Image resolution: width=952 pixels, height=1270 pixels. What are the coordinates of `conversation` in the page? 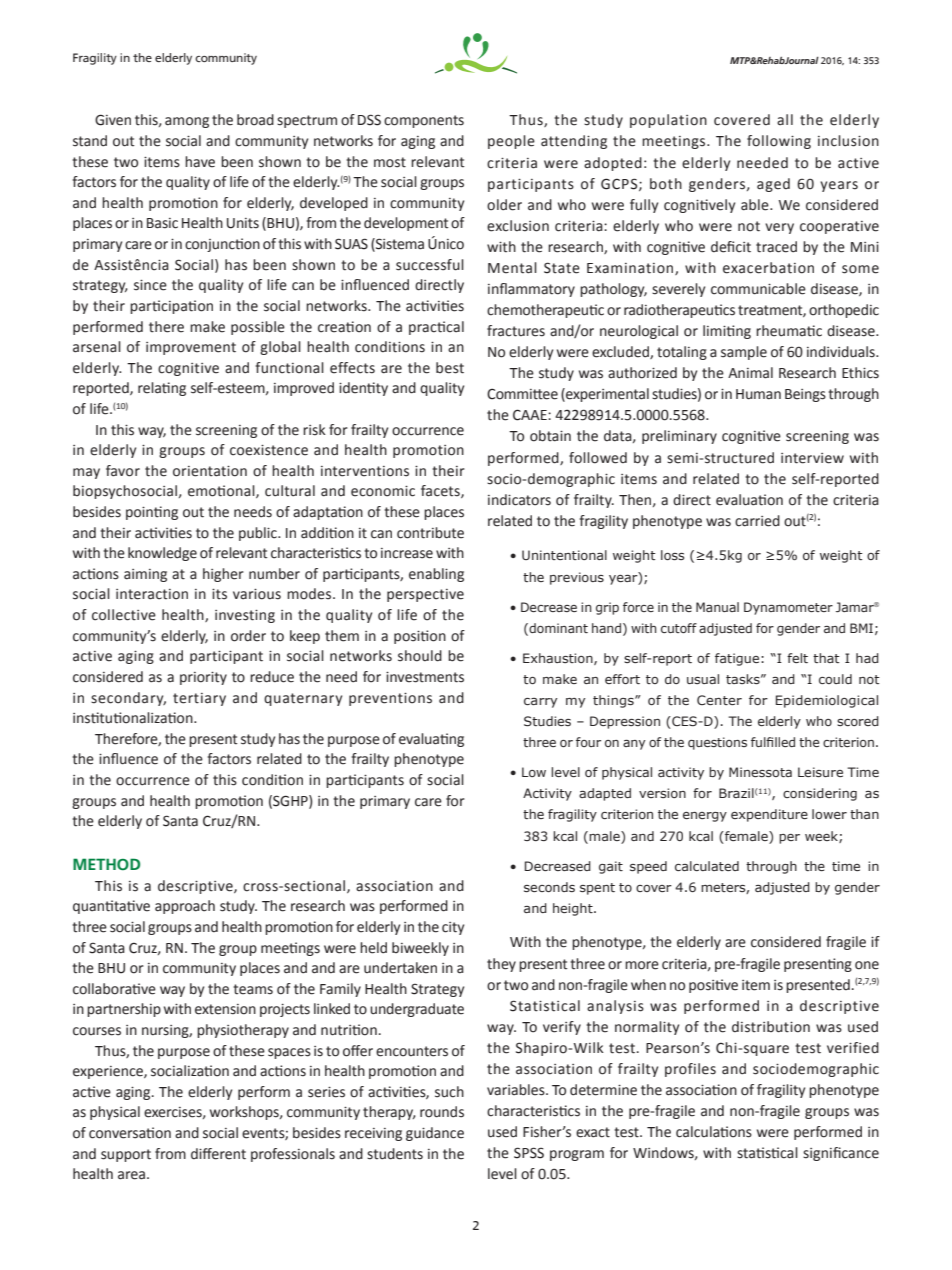 It's located at (130, 1133).
